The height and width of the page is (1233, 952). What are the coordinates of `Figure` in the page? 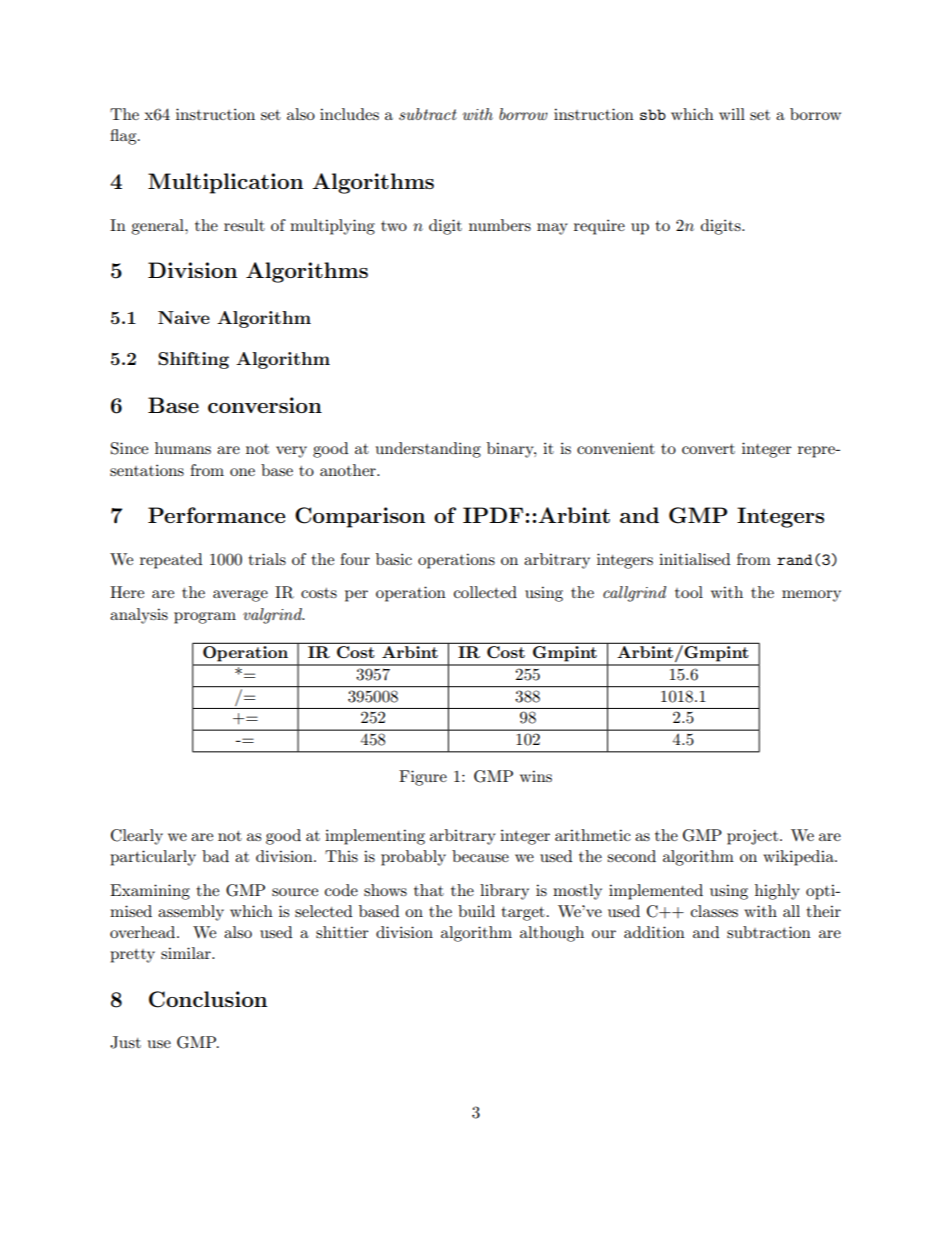 It's located at (423, 778).
